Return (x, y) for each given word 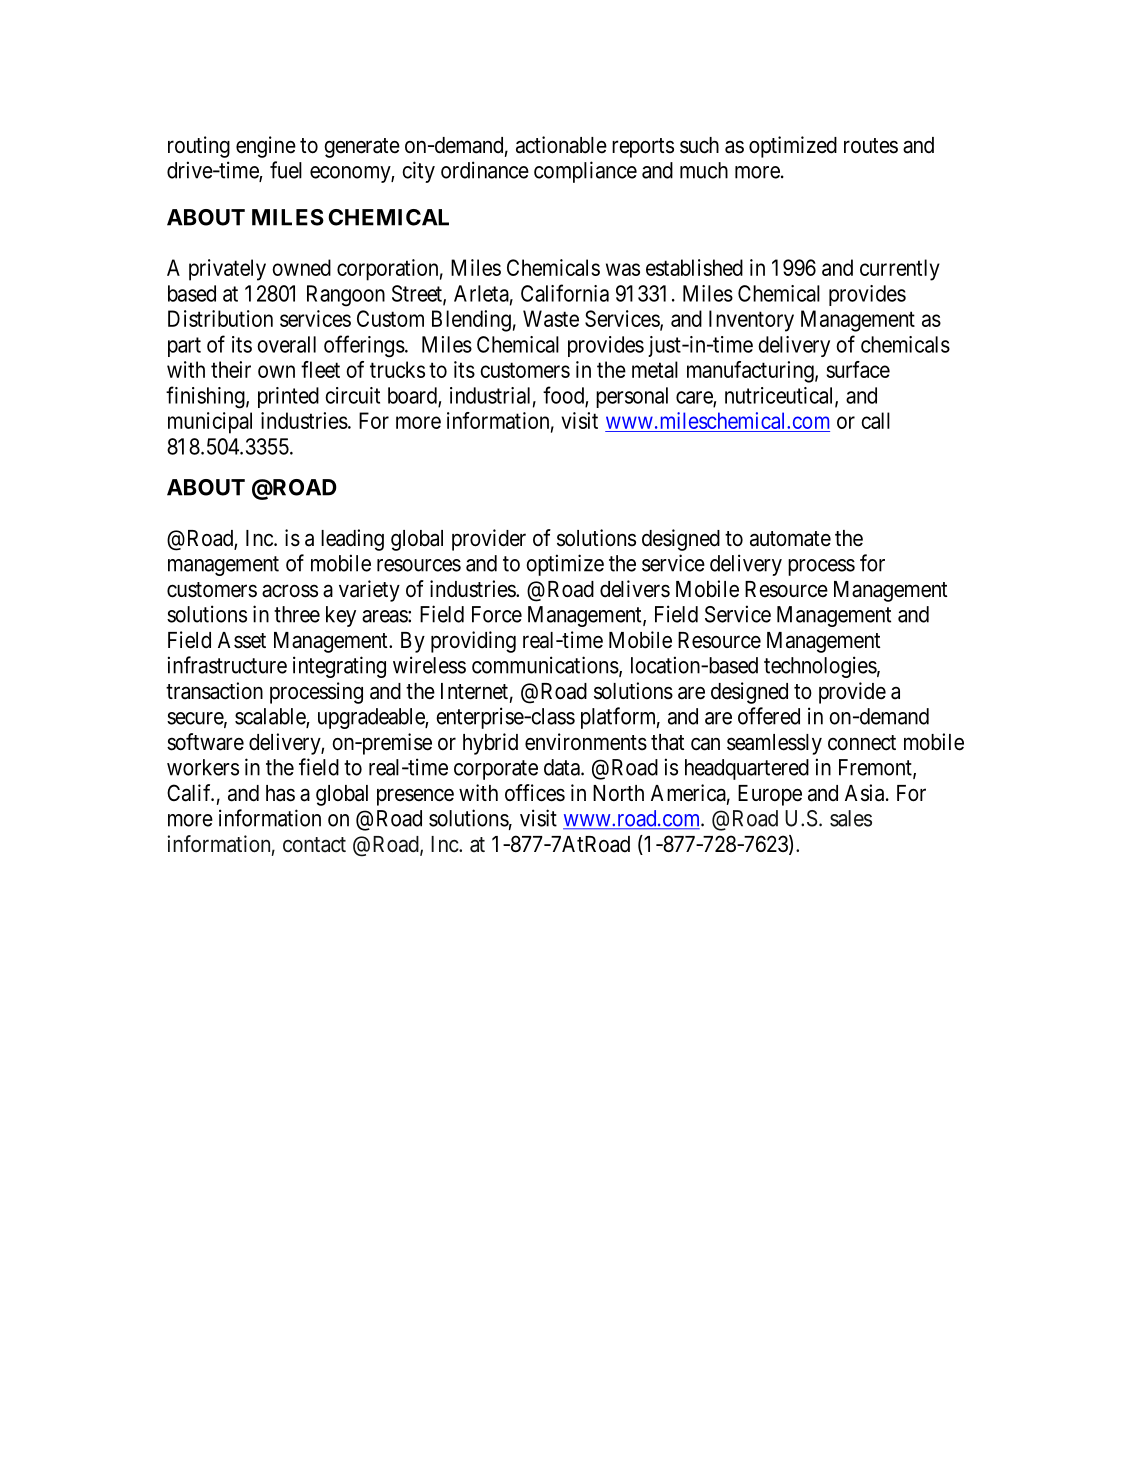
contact (314, 845)
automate (790, 539)
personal (632, 397)
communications (545, 665)
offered (769, 716)
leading (352, 540)
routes (871, 146)
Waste (551, 318)
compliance (585, 172)
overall (286, 344)
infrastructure (227, 665)
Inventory (751, 321)
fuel (286, 170)
